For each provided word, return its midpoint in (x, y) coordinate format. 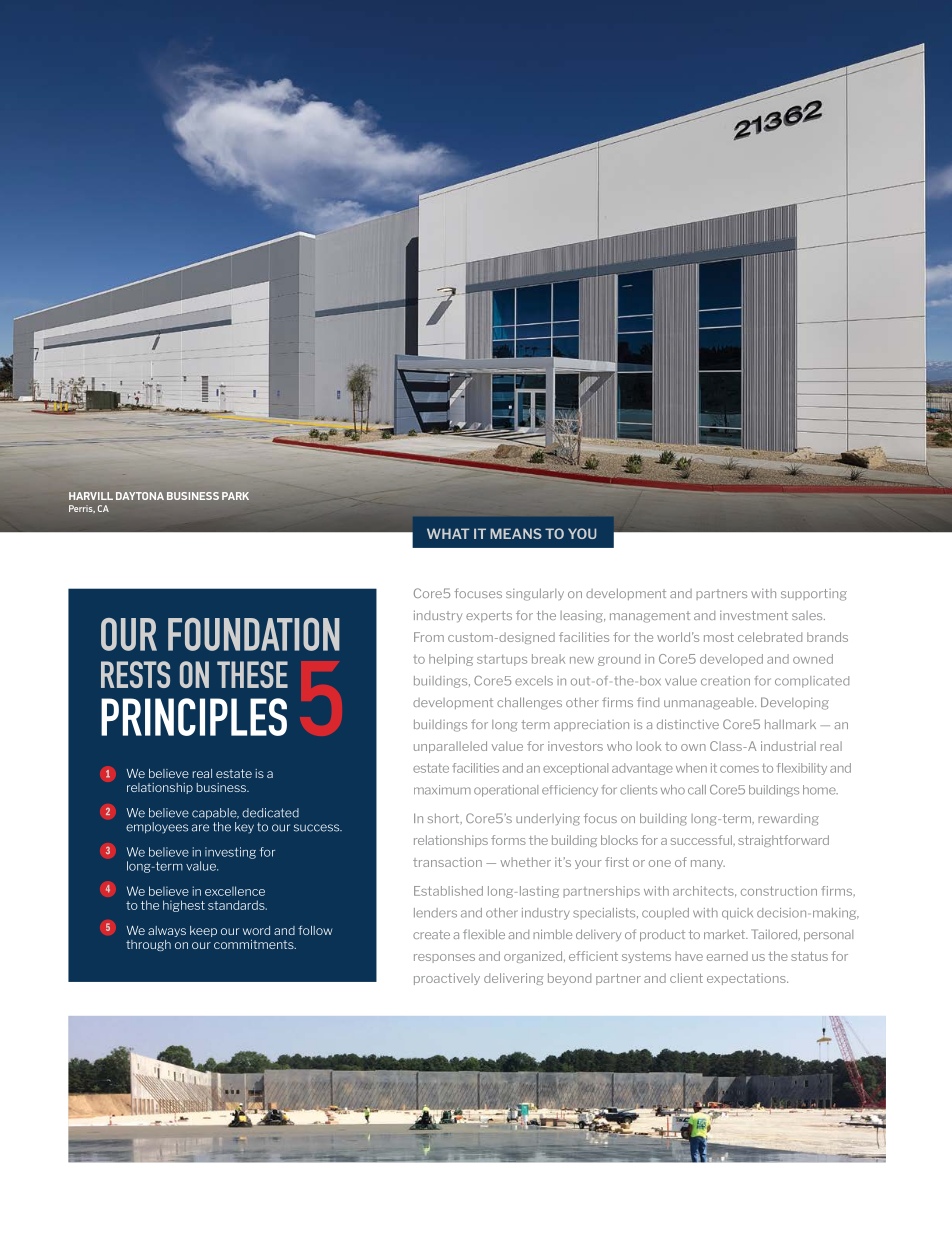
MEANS (516, 533)
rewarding (788, 820)
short (445, 818)
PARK (235, 496)
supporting (814, 595)
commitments (255, 944)
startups (502, 660)
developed (731, 660)
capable (215, 813)
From (429, 637)
